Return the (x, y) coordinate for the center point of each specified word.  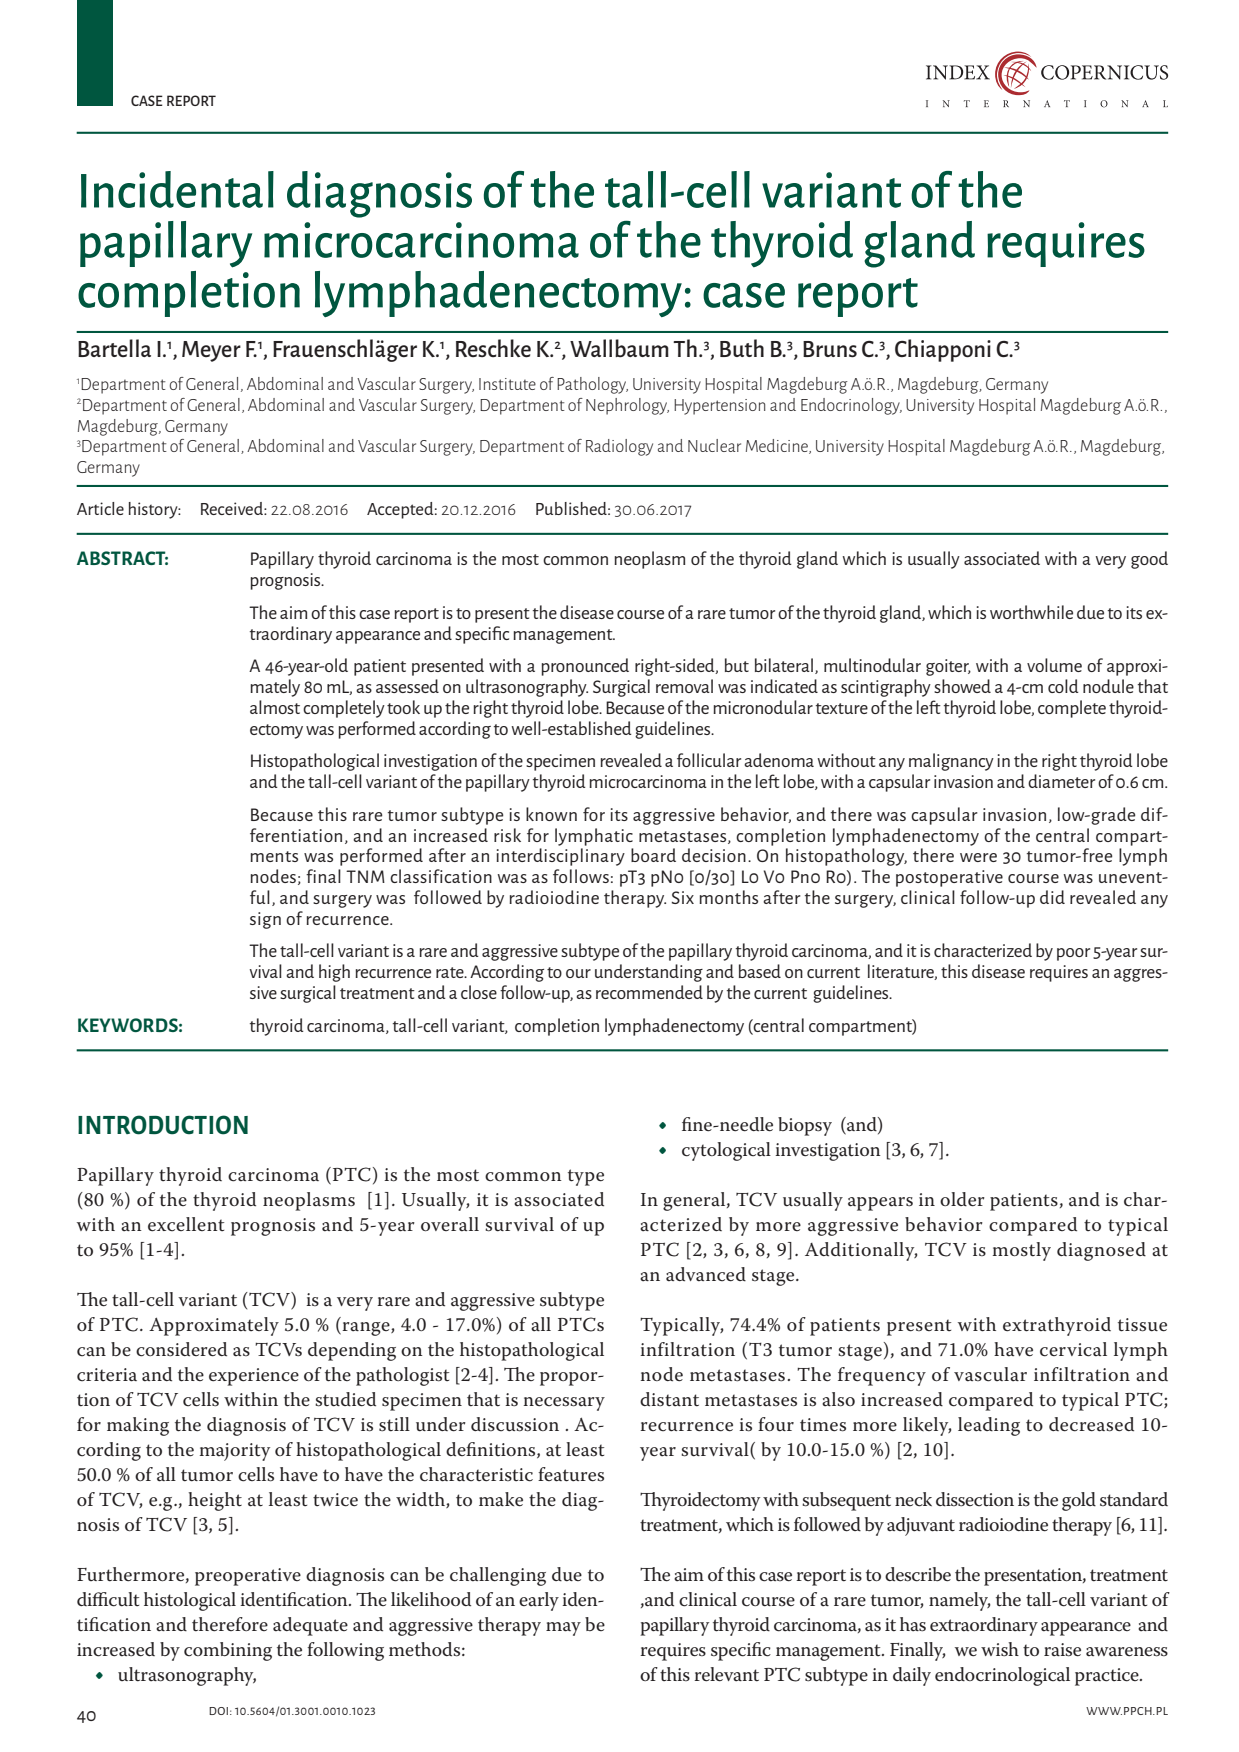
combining (228, 1651)
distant (669, 1399)
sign (265, 920)
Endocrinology (851, 406)
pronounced (585, 667)
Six (683, 897)
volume (1054, 665)
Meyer (211, 351)
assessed (407, 686)
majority (235, 1452)
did (1052, 897)
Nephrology (627, 406)
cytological (726, 1151)
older (962, 1199)
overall (450, 1224)
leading (989, 1426)
